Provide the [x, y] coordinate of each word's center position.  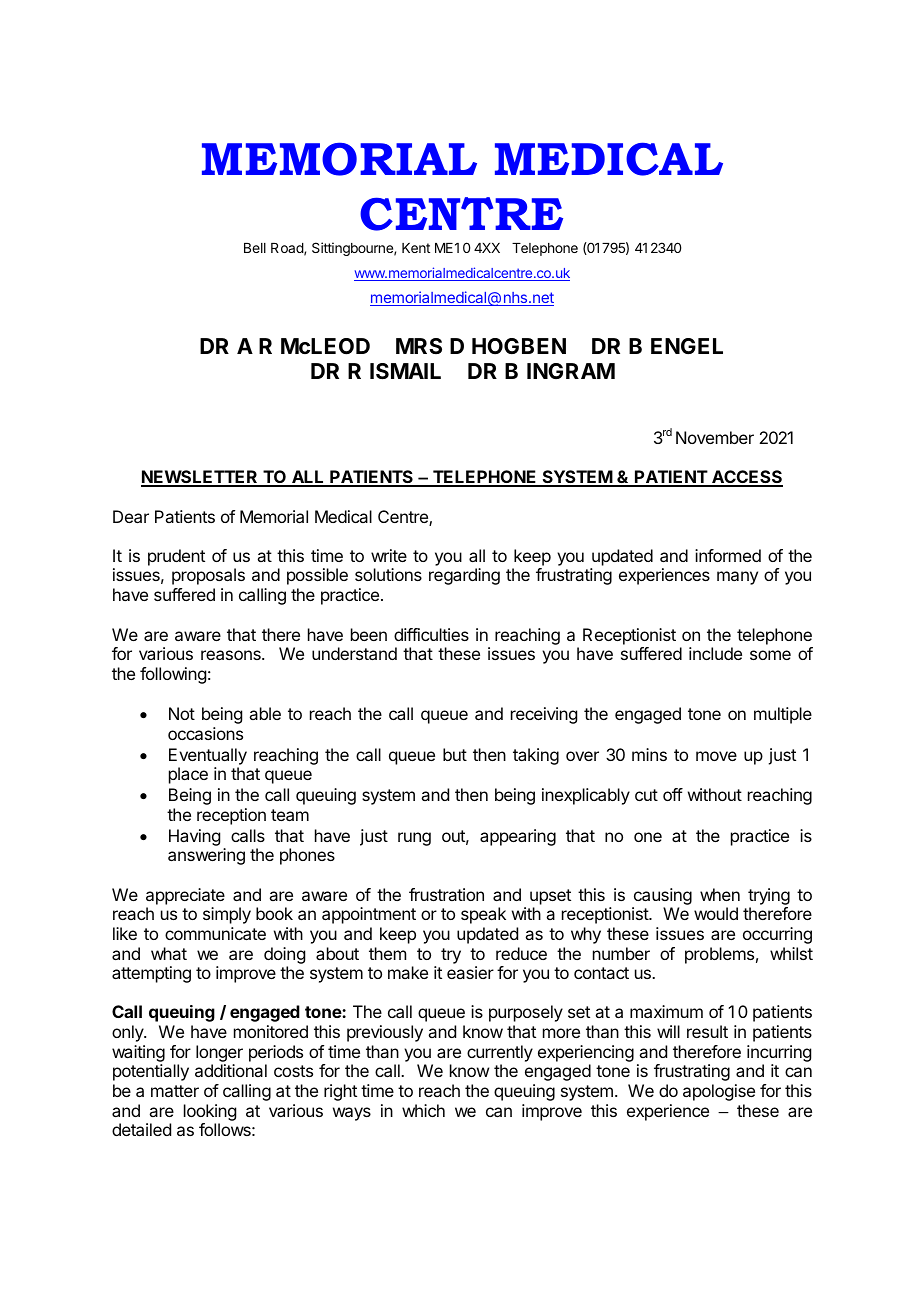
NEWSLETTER [200, 478]
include [715, 653]
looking [210, 1112]
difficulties [431, 634]
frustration [446, 894]
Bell [255, 248]
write [389, 555]
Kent [416, 248]
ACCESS [746, 478]
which [423, 1110]
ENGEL [687, 346]
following [173, 675]
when [720, 894]
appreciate [185, 896]
